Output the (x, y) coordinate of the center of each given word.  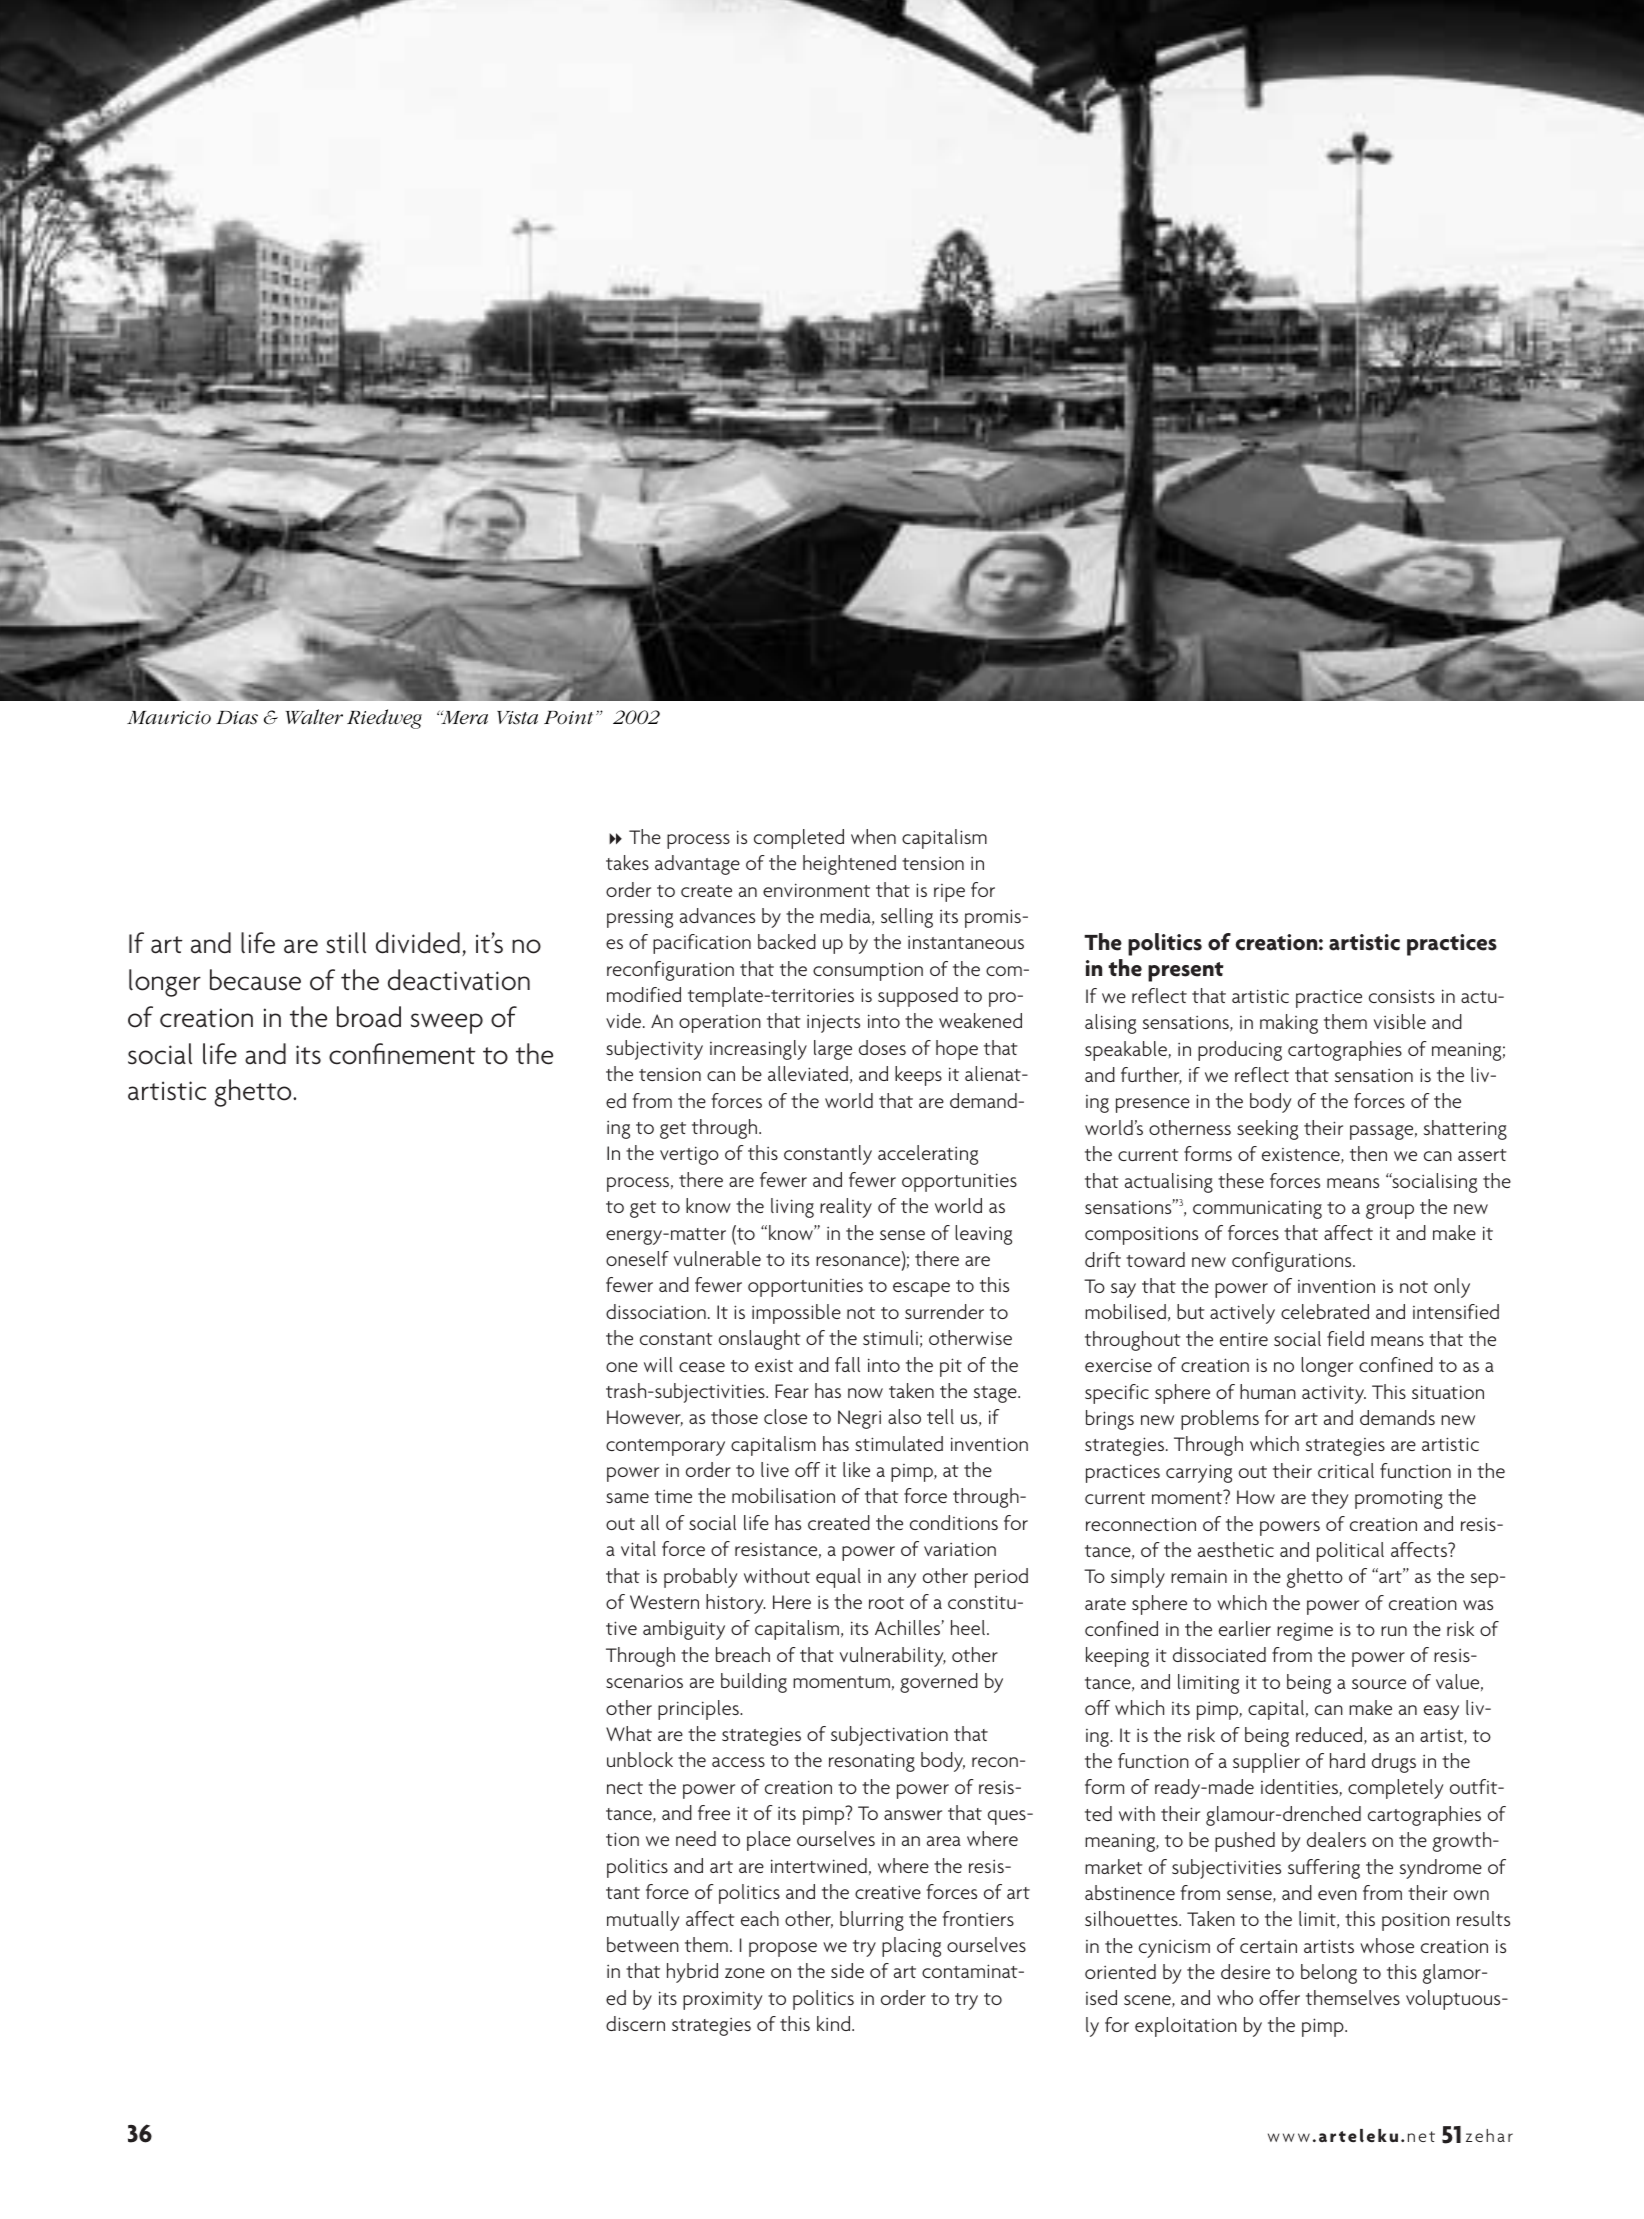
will (658, 1364)
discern (635, 2023)
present (1186, 972)
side (847, 1970)
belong (1329, 1974)
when (873, 836)
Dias (237, 717)
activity (1334, 1394)
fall (847, 1364)
